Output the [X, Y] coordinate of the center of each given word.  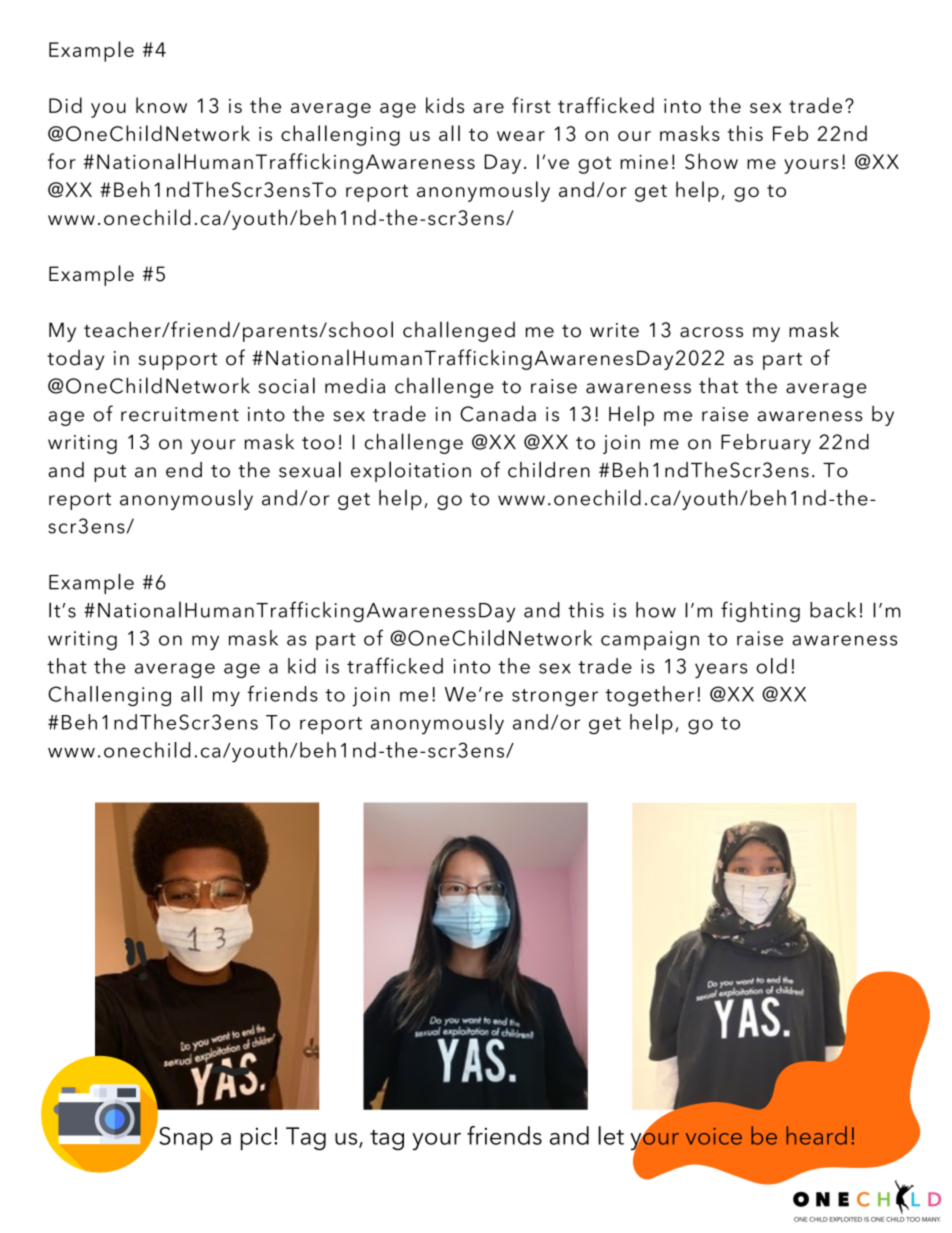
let [611, 1135]
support [177, 361]
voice [714, 1136]
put [110, 473]
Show [711, 161]
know [161, 105]
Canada [498, 413]
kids [445, 105]
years [721, 670]
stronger [555, 697]
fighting [760, 611]
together [649, 696]
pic [256, 1139]
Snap [186, 1139]
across [711, 332]
